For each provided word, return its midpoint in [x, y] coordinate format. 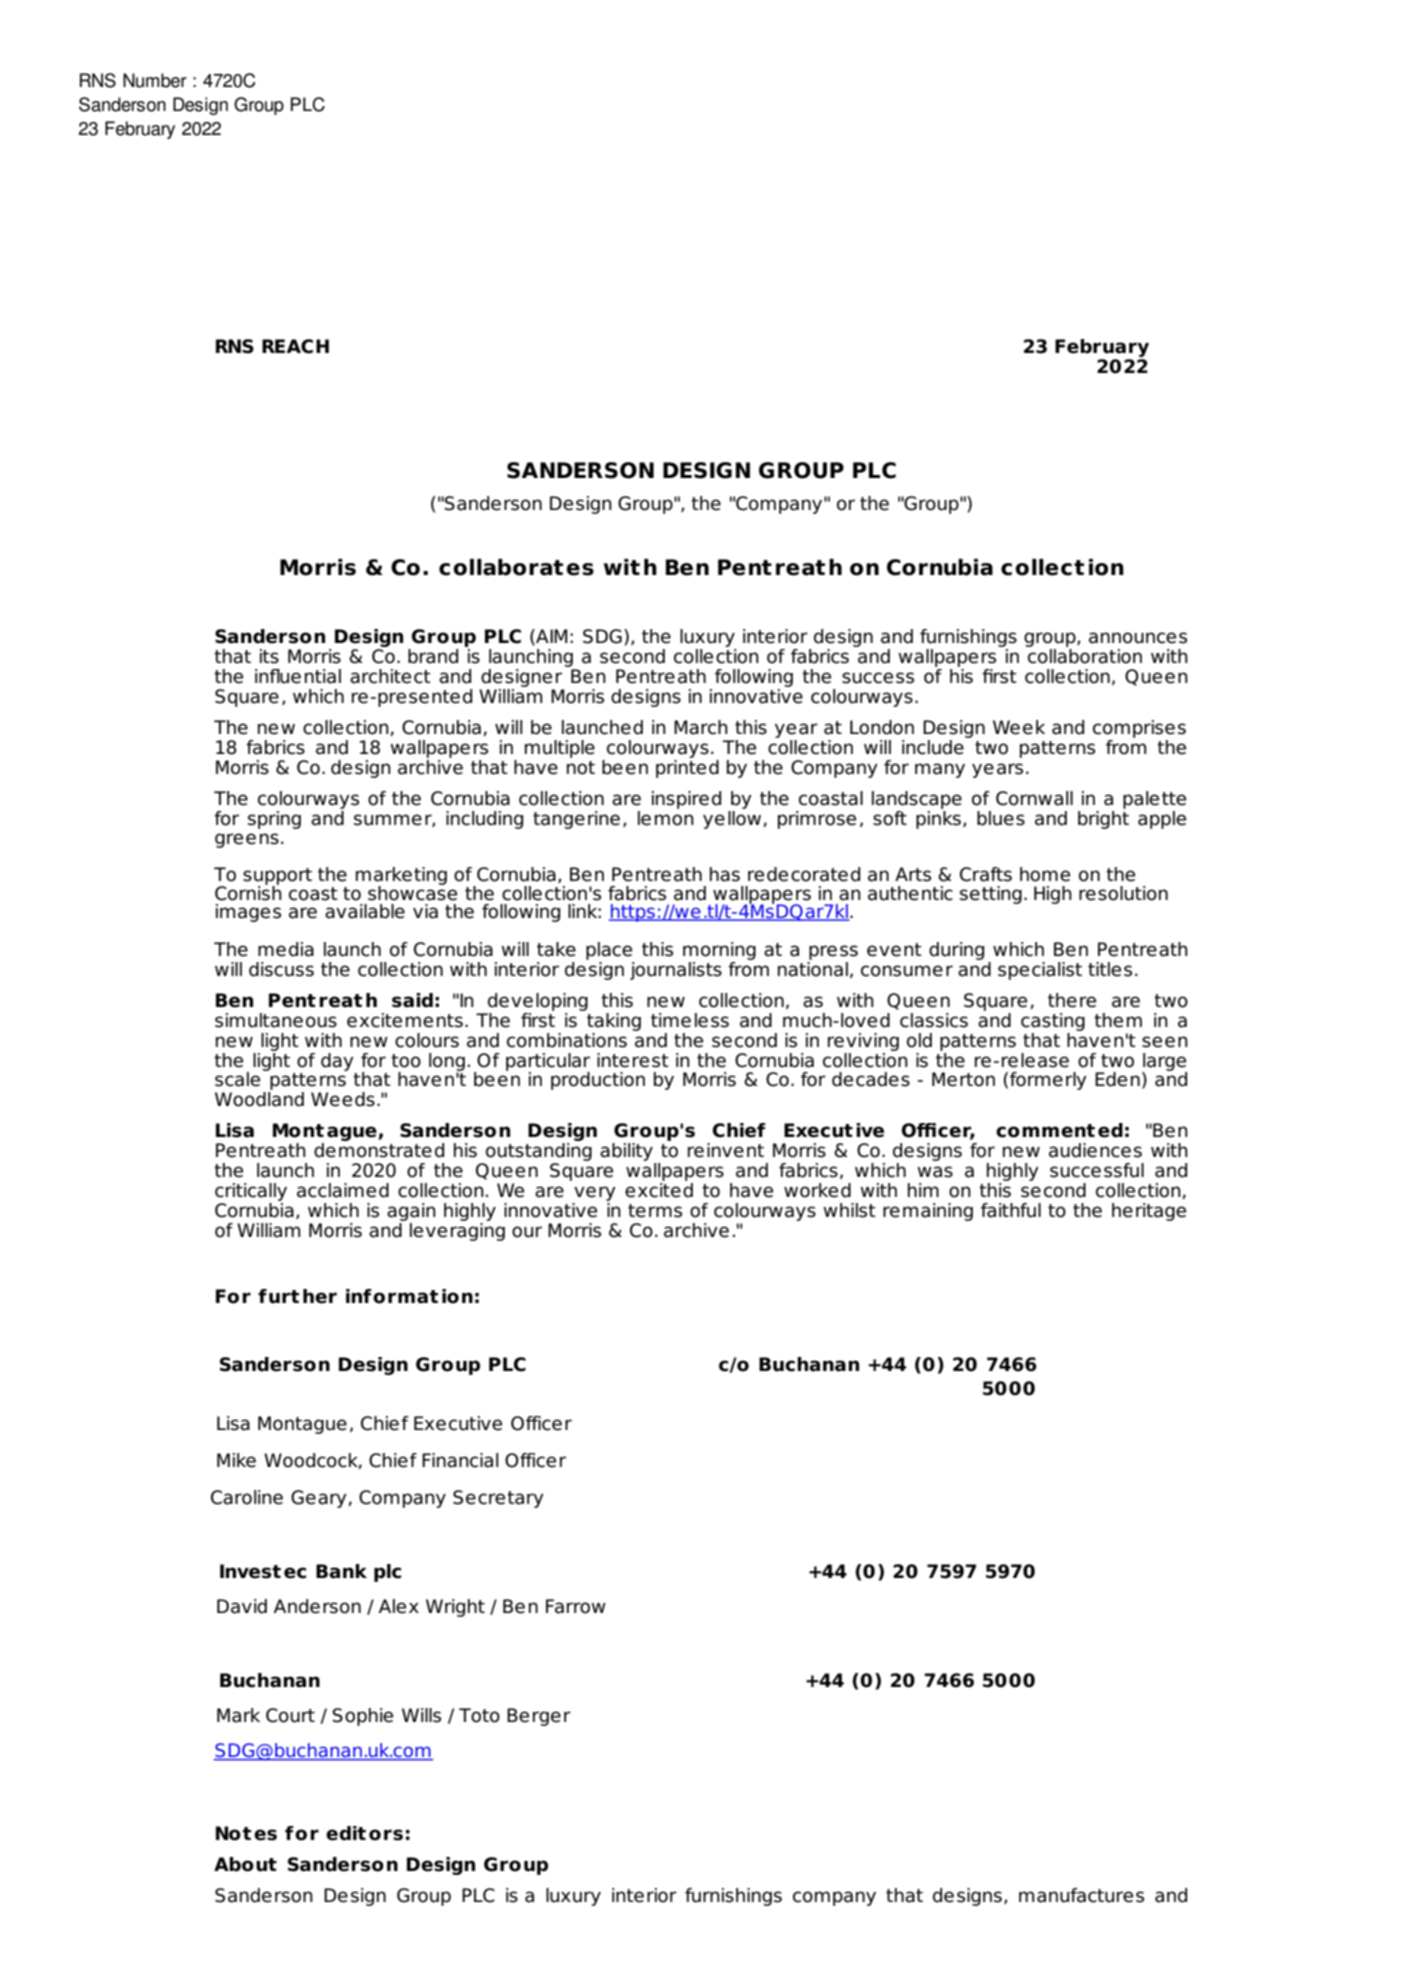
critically [251, 1192]
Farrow [576, 1606]
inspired [686, 800]
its [269, 656]
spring [274, 820]
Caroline [247, 1497]
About [245, 1864]
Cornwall [1034, 798]
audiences [1095, 1150]
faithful [1011, 1210]
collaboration [1085, 656]
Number [155, 80]
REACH [295, 346]
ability [627, 1153]
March [701, 727]
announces [1138, 638]
